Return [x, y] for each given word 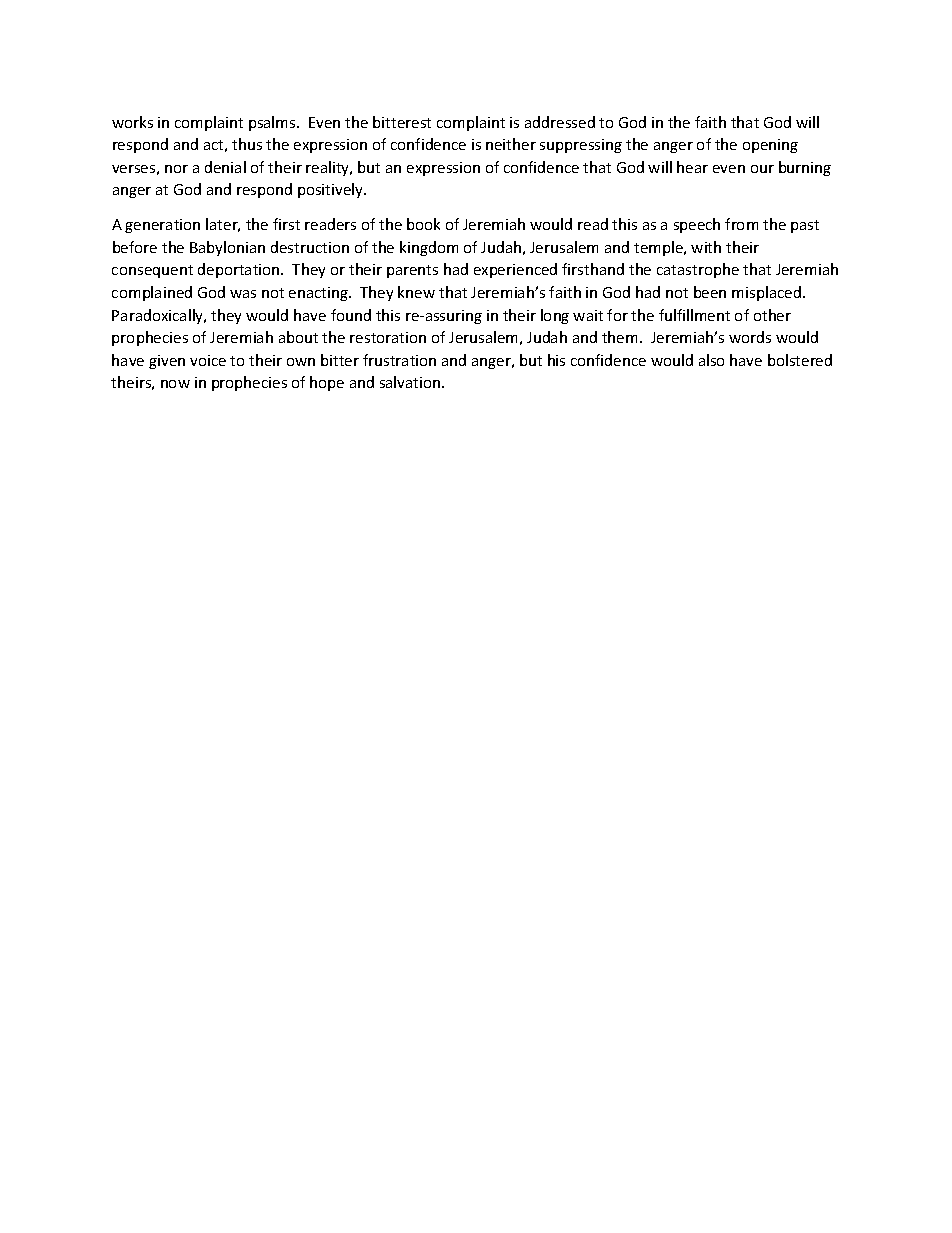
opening [770, 146]
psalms [273, 123]
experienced [515, 270]
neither [511, 144]
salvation [411, 382]
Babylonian [227, 248]
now [175, 384]
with [706, 247]
